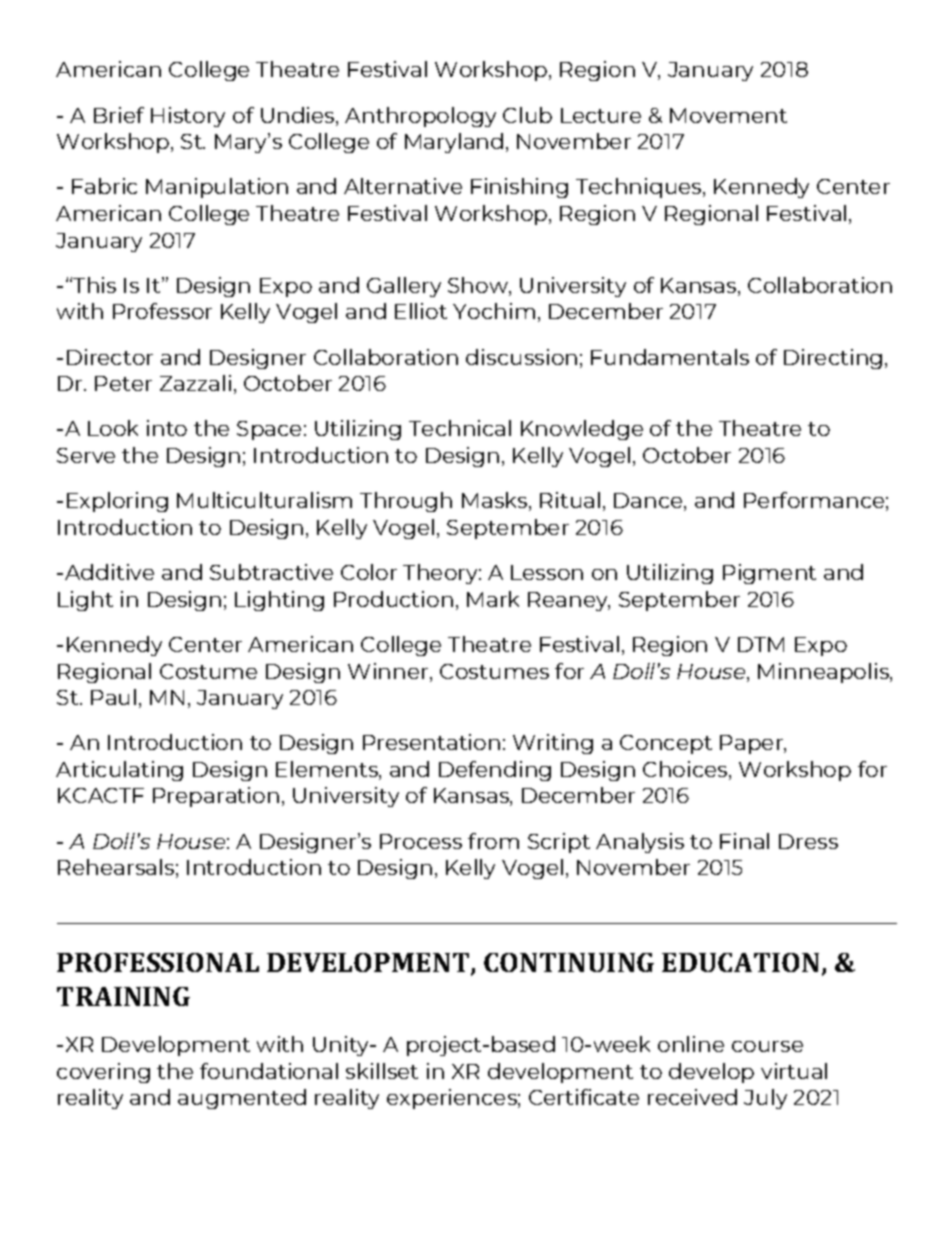 This screenshot has width=952, height=1233. What do you see at coordinates (767, 1046) in the screenshot?
I see `course` at bounding box center [767, 1046].
